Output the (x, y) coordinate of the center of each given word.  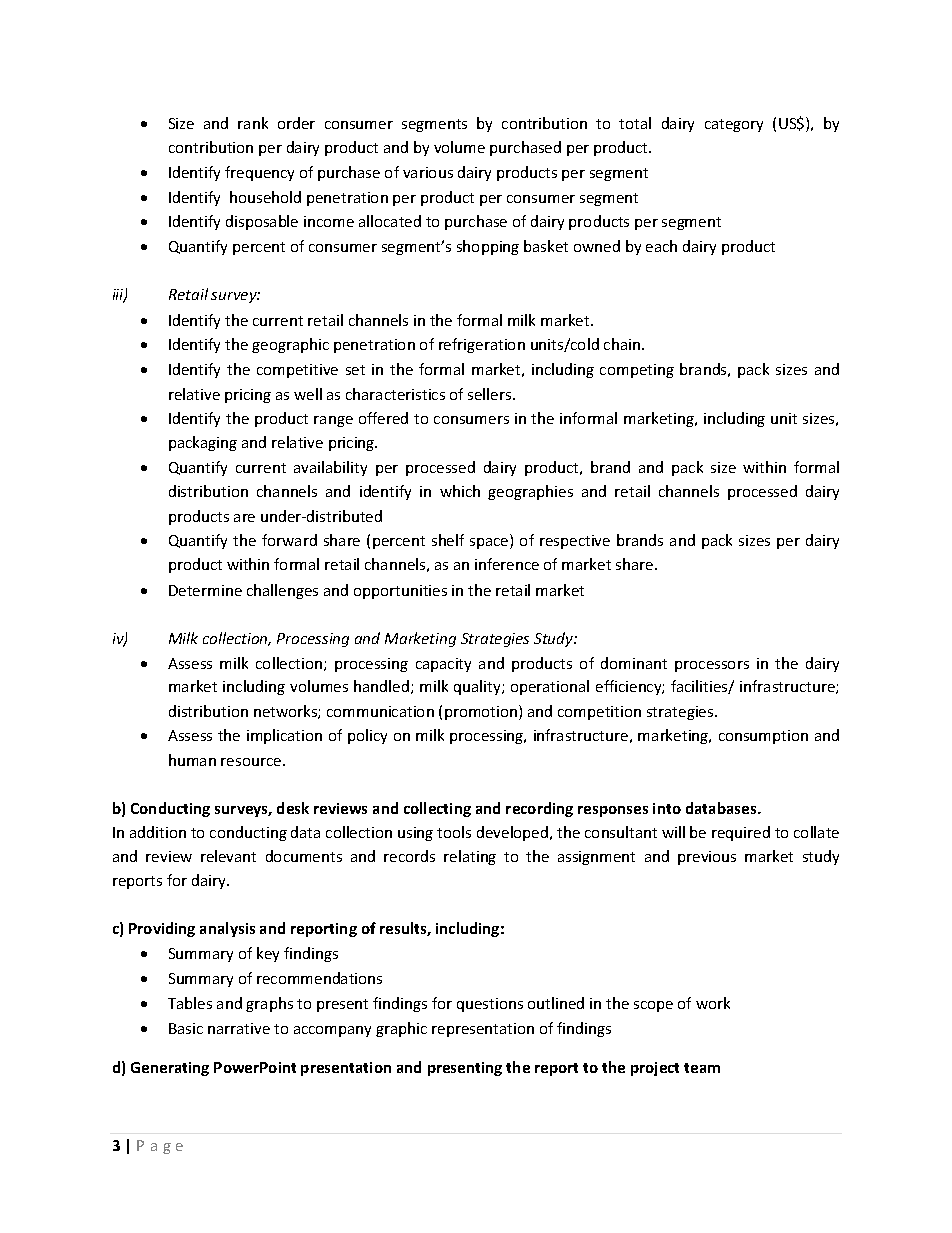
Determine (205, 590)
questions (490, 1005)
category (734, 125)
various (428, 172)
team (702, 1068)
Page (160, 1147)
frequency (259, 173)
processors (712, 666)
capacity (443, 665)
